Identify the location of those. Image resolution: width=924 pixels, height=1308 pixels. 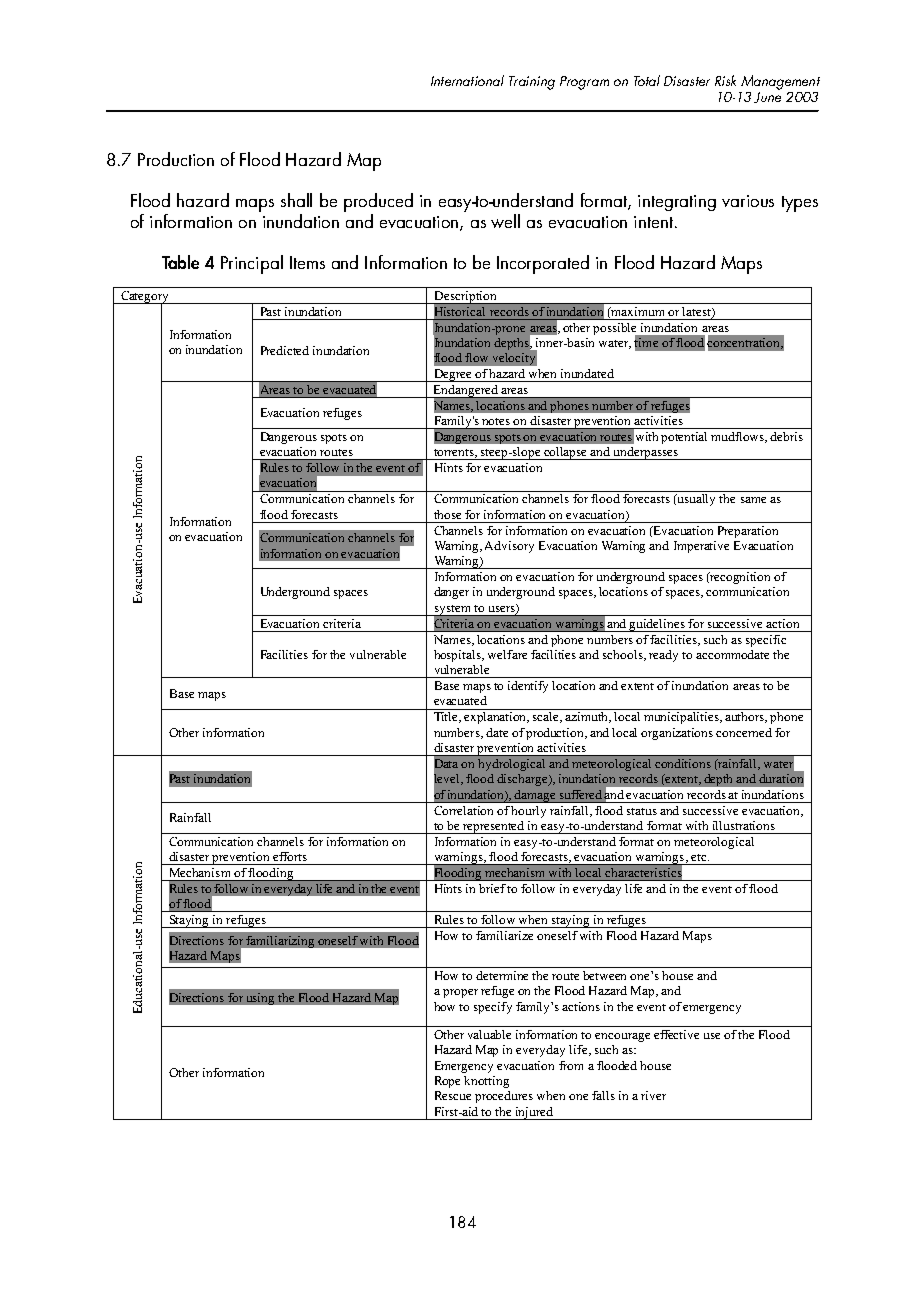
(447, 514).
